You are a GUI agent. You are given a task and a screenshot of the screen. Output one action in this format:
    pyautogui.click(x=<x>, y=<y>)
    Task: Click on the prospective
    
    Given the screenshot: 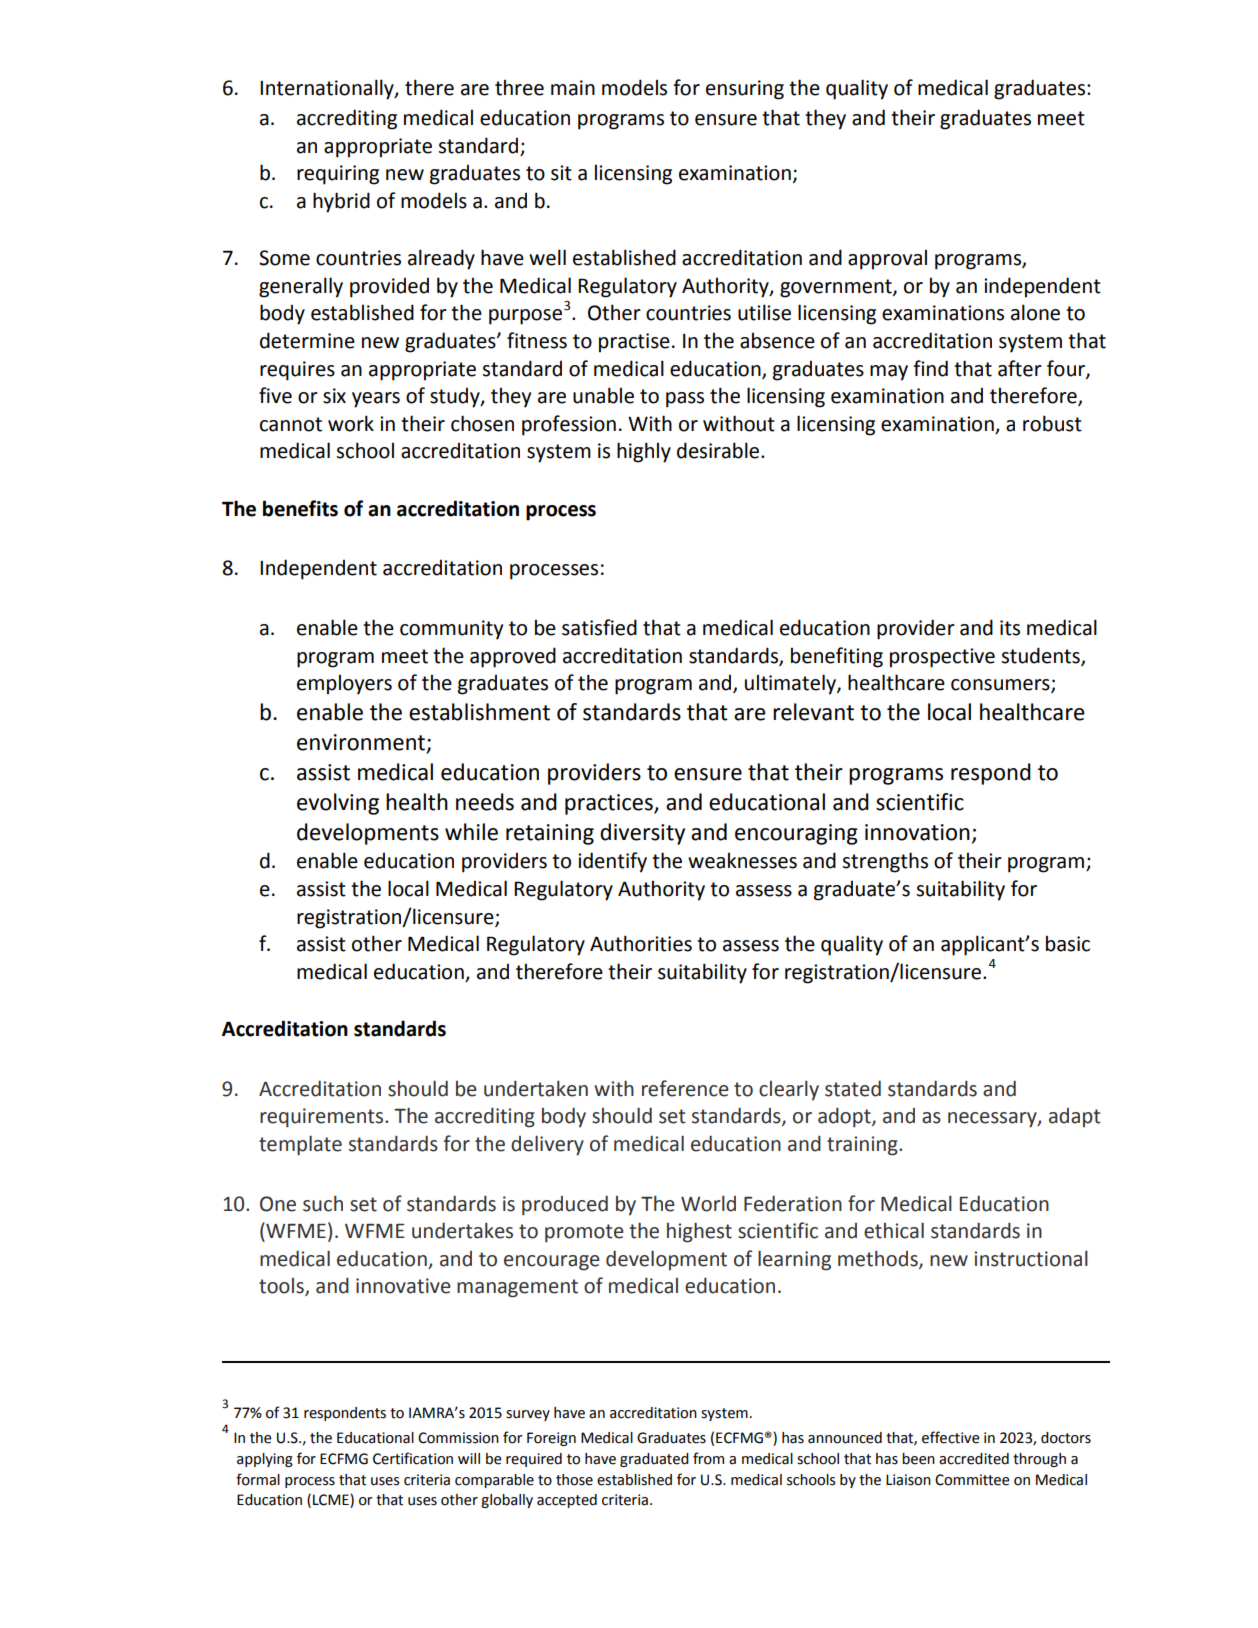 What is the action you would take?
    pyautogui.click(x=942, y=658)
